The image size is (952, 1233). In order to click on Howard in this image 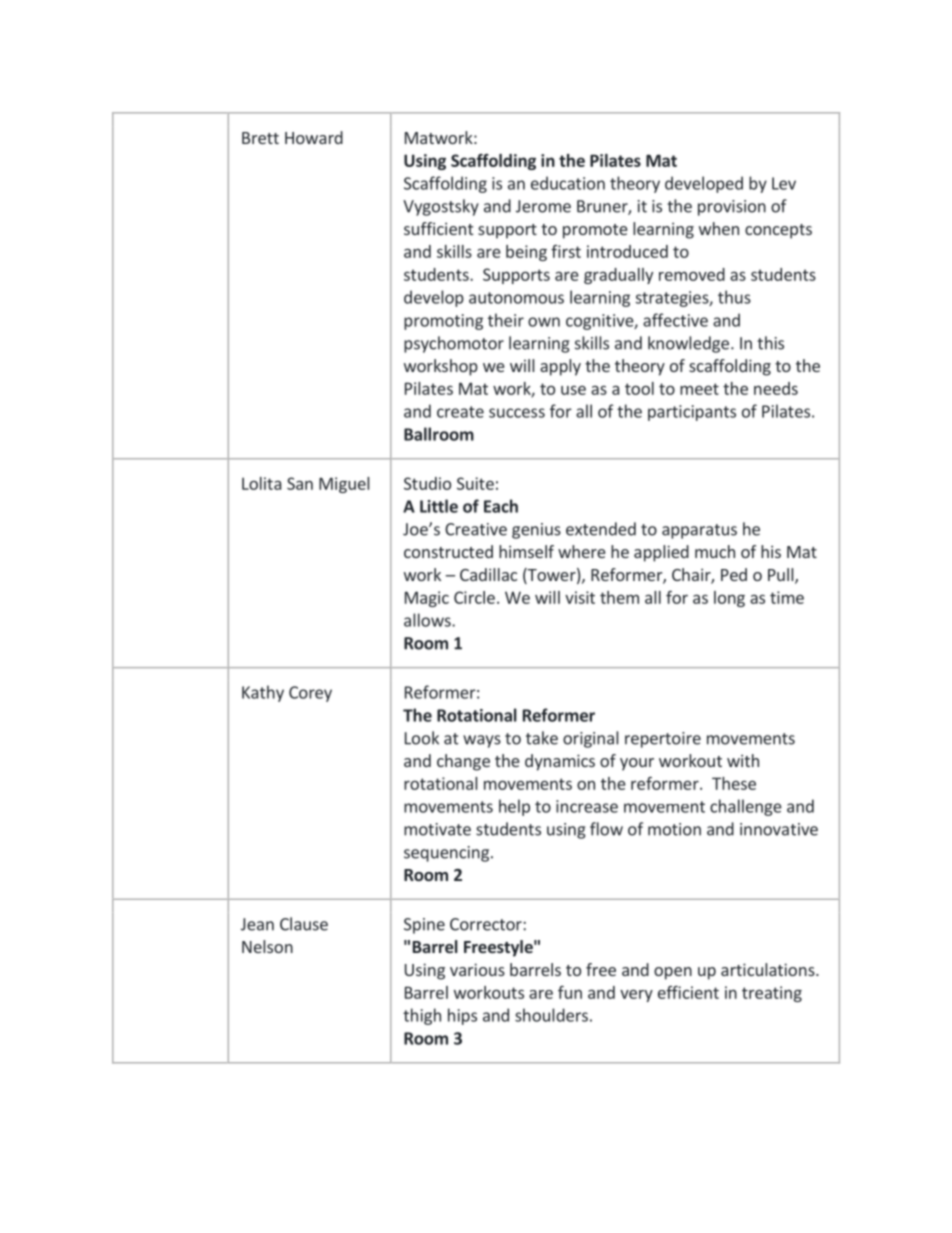, I will do `click(314, 137)`.
